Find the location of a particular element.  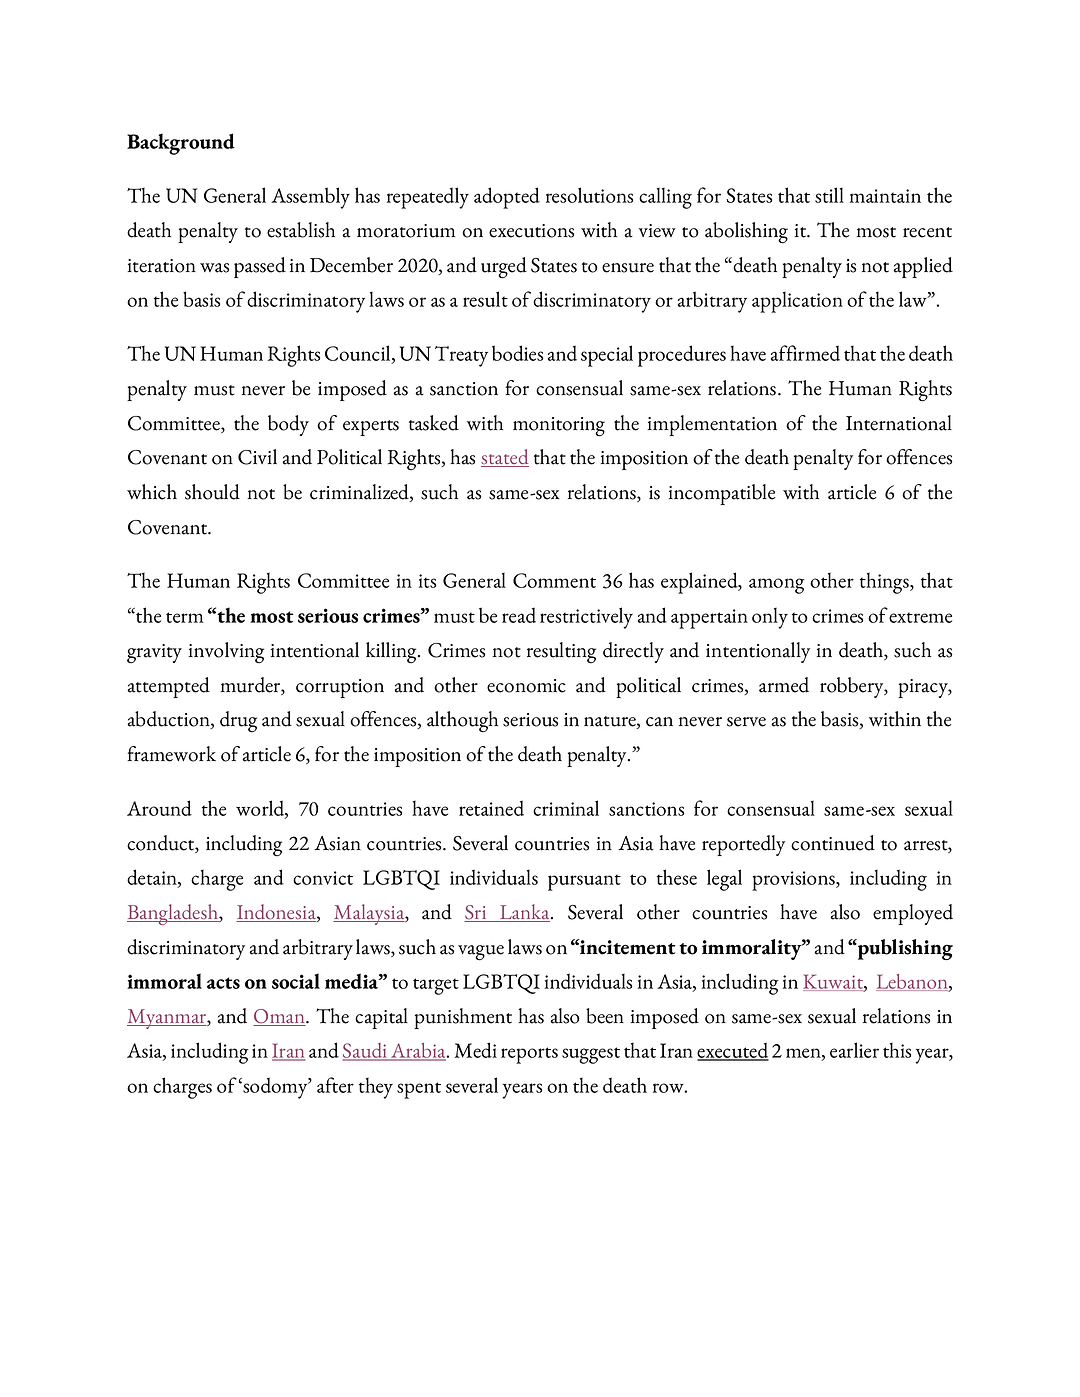

reports is located at coordinates (529, 1055).
